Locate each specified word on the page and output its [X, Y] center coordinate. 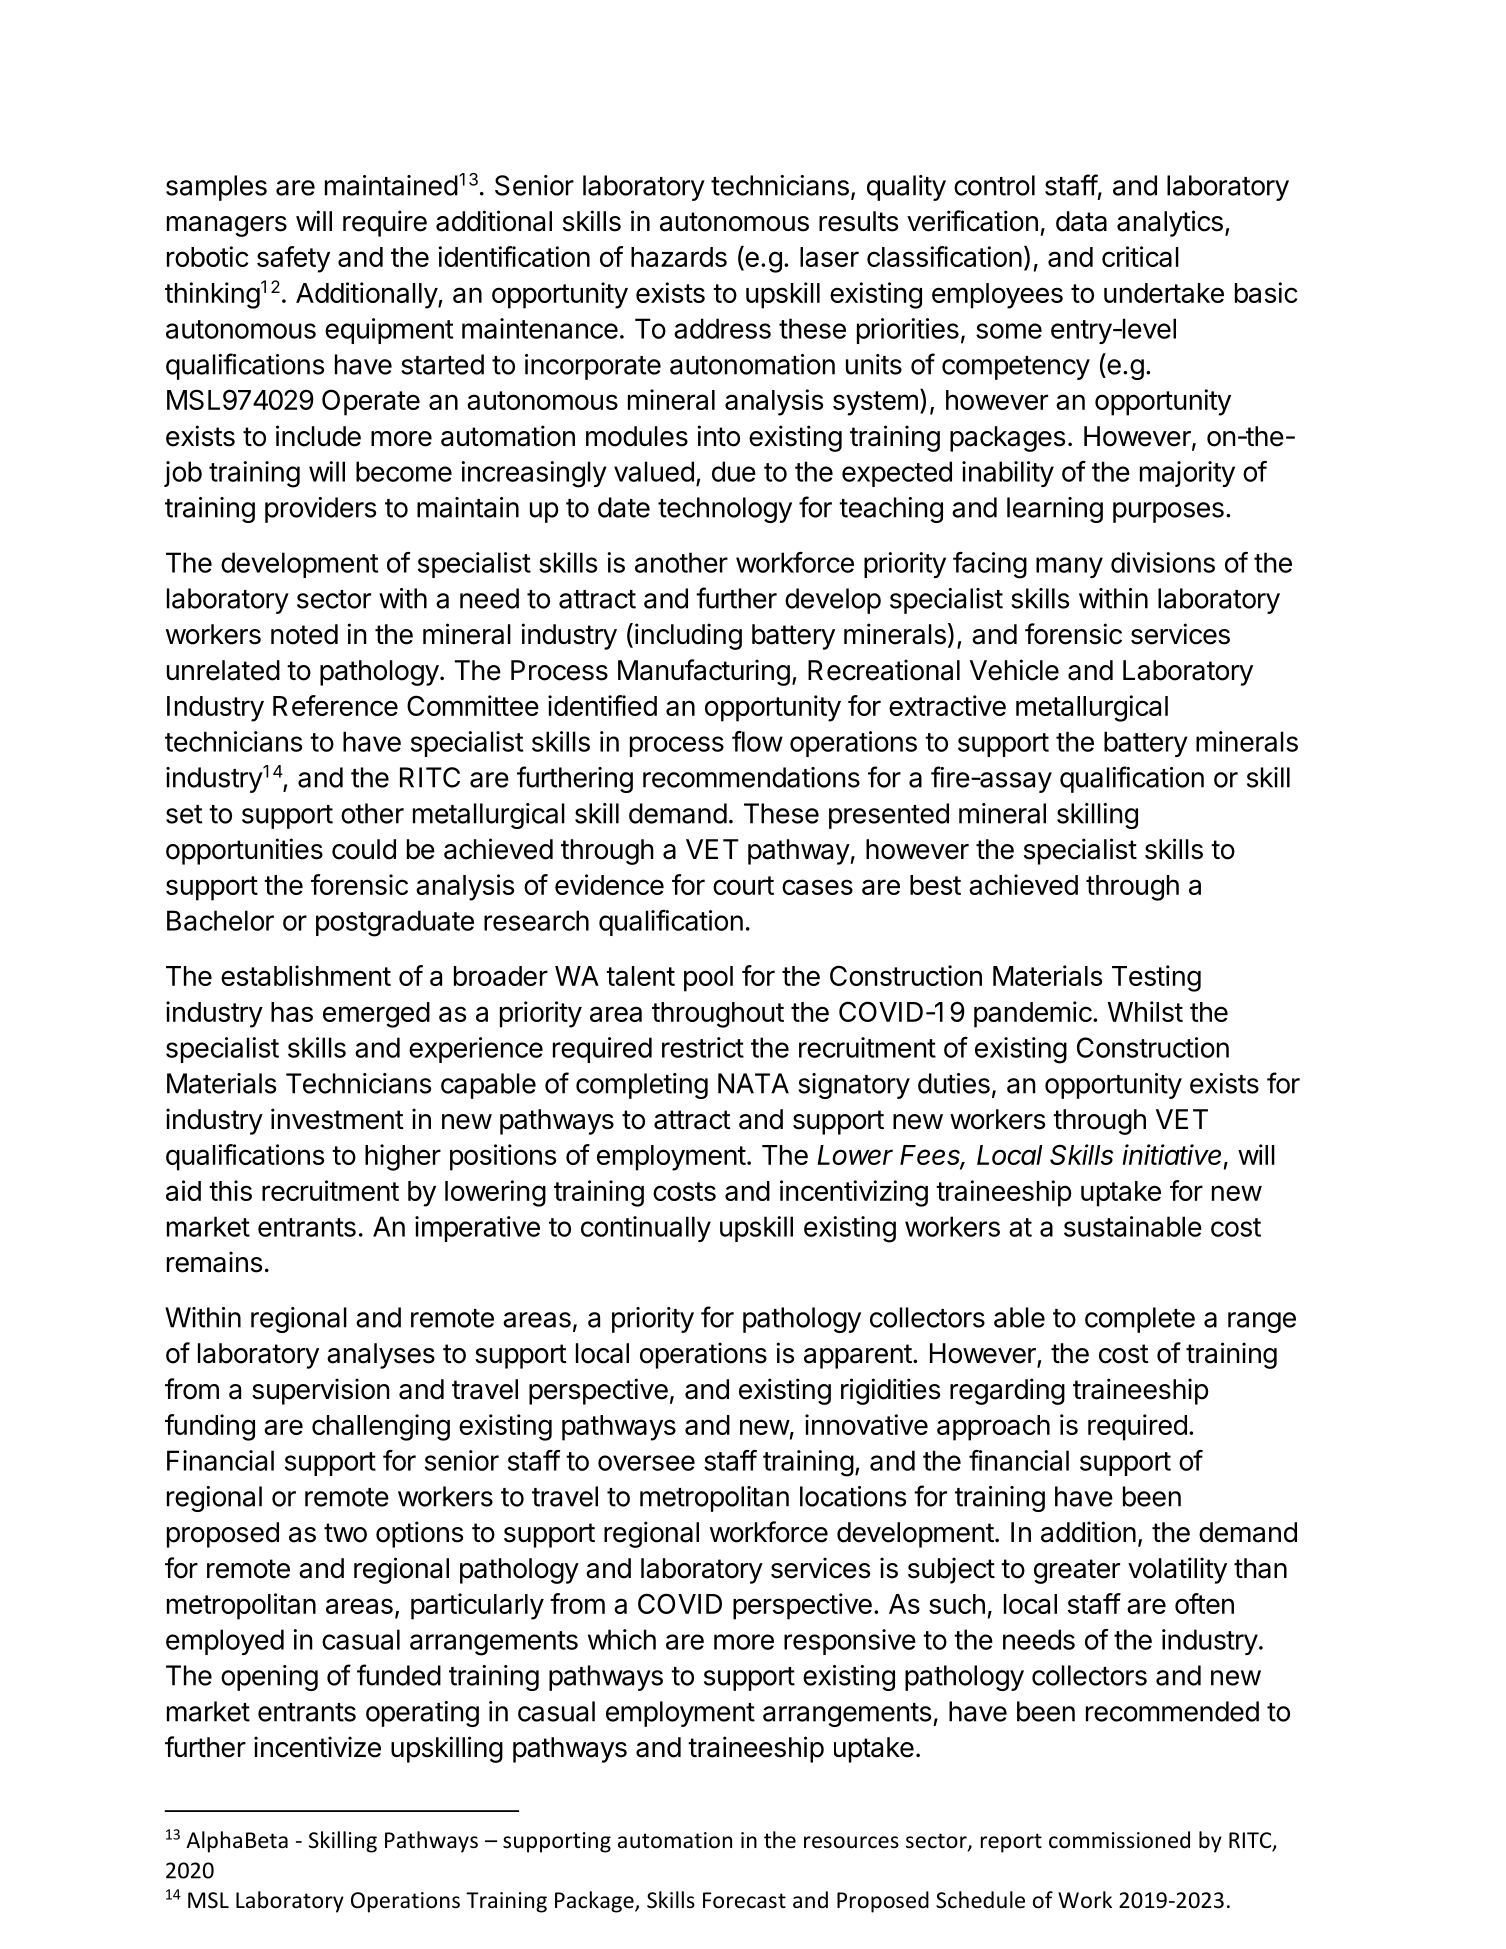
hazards [679, 257]
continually [646, 1229]
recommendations [751, 777]
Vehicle [1014, 670]
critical [1140, 256]
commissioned [1119, 1840]
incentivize [317, 1747]
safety [293, 259]
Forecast [744, 1900]
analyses [381, 1356]
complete [1140, 1320]
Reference [335, 705]
